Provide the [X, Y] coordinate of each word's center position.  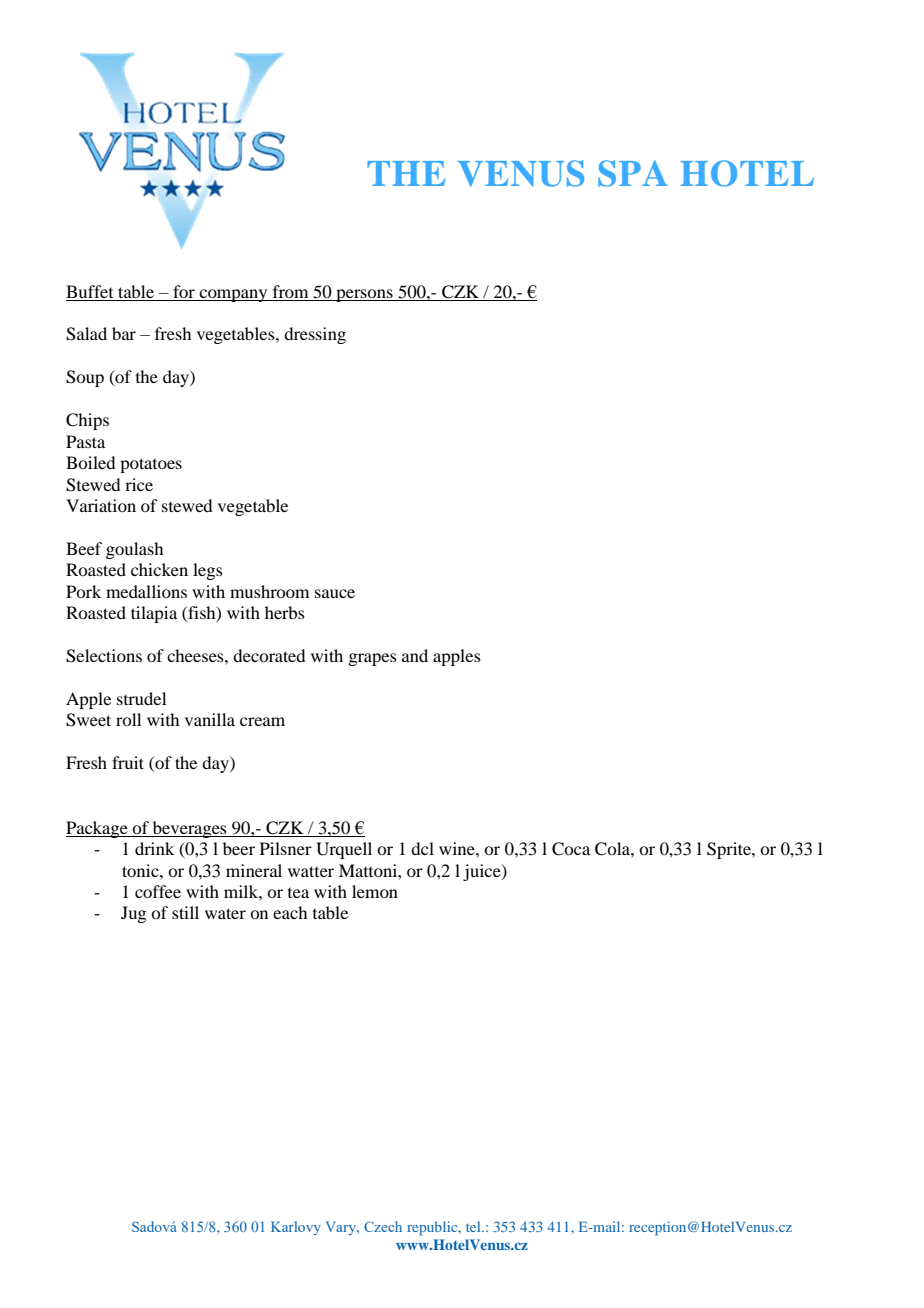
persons [364, 295]
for [184, 291]
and [415, 655]
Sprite [730, 850]
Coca [571, 849]
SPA [633, 173]
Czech [383, 1226]
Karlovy [296, 1228]
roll [128, 719]
